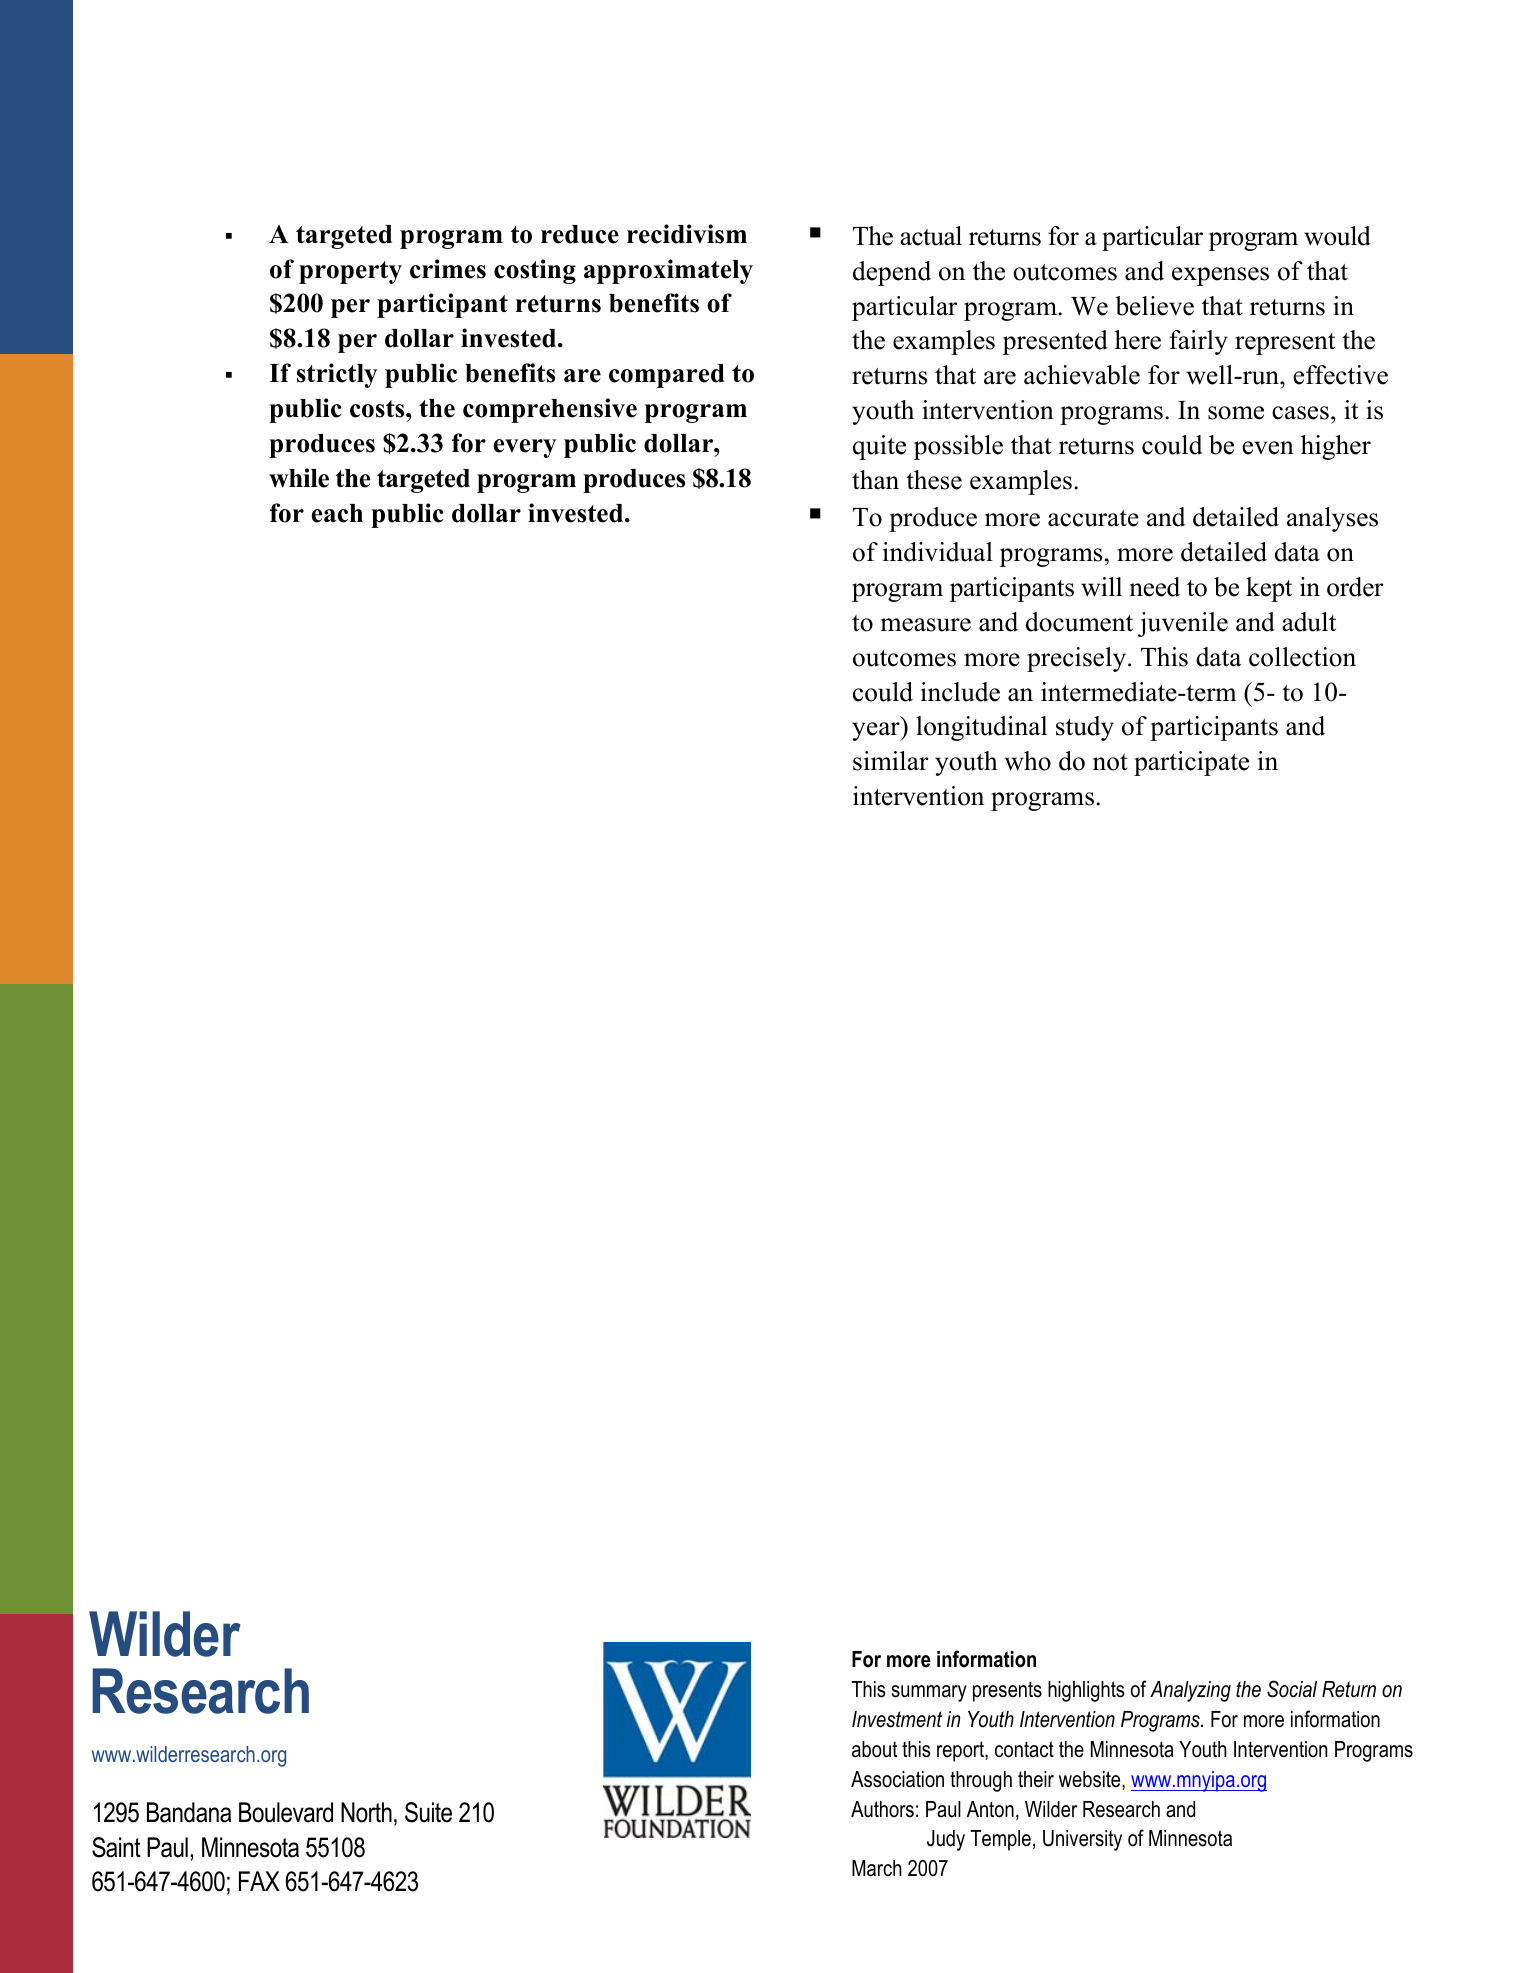 The image size is (1525, 1973). Describe the element at coordinates (929, 1693) in the screenshot. I see `summary` at that location.
